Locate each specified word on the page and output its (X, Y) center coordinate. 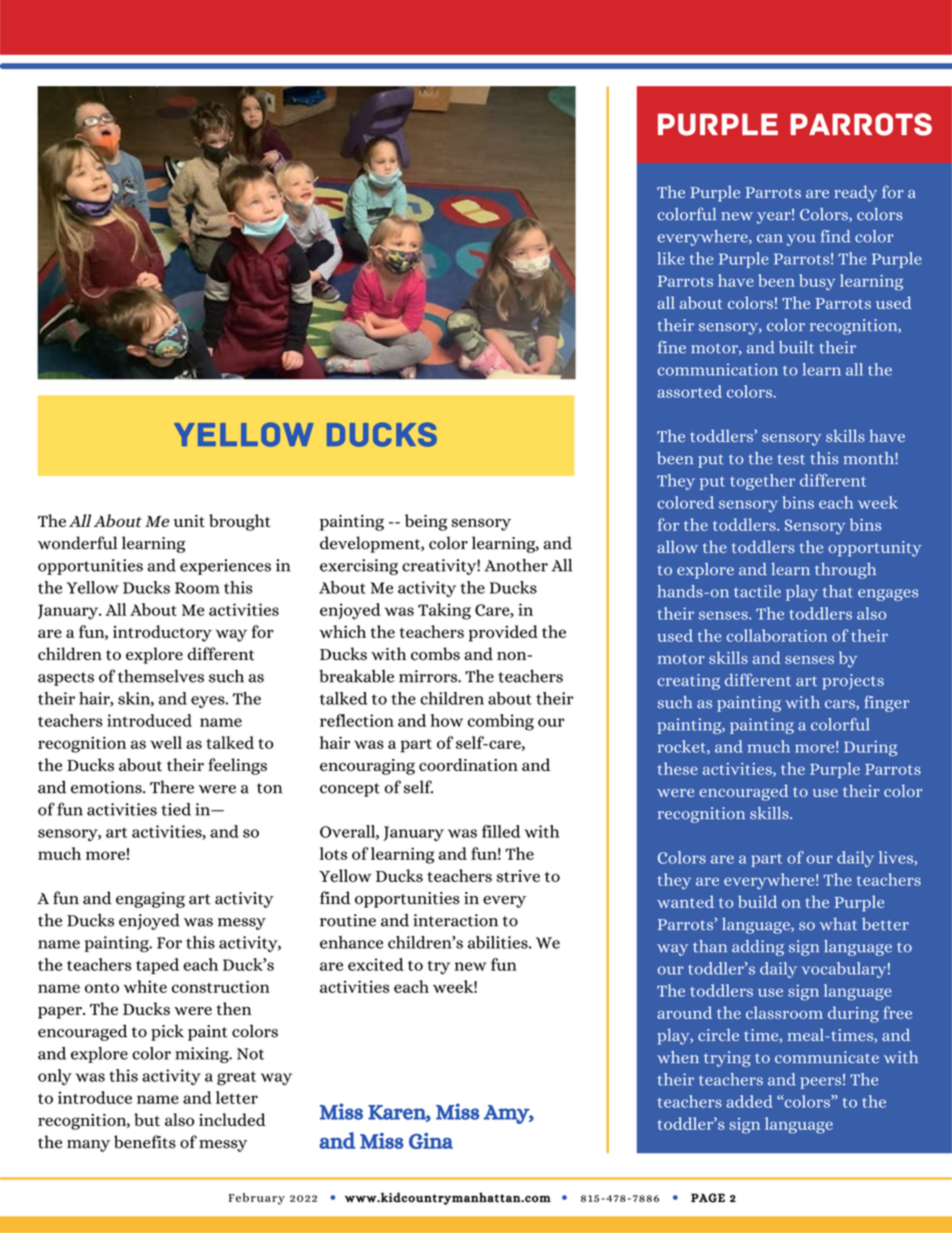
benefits (145, 1142)
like (671, 258)
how (447, 720)
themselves (161, 676)
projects (853, 682)
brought (240, 522)
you (801, 240)
